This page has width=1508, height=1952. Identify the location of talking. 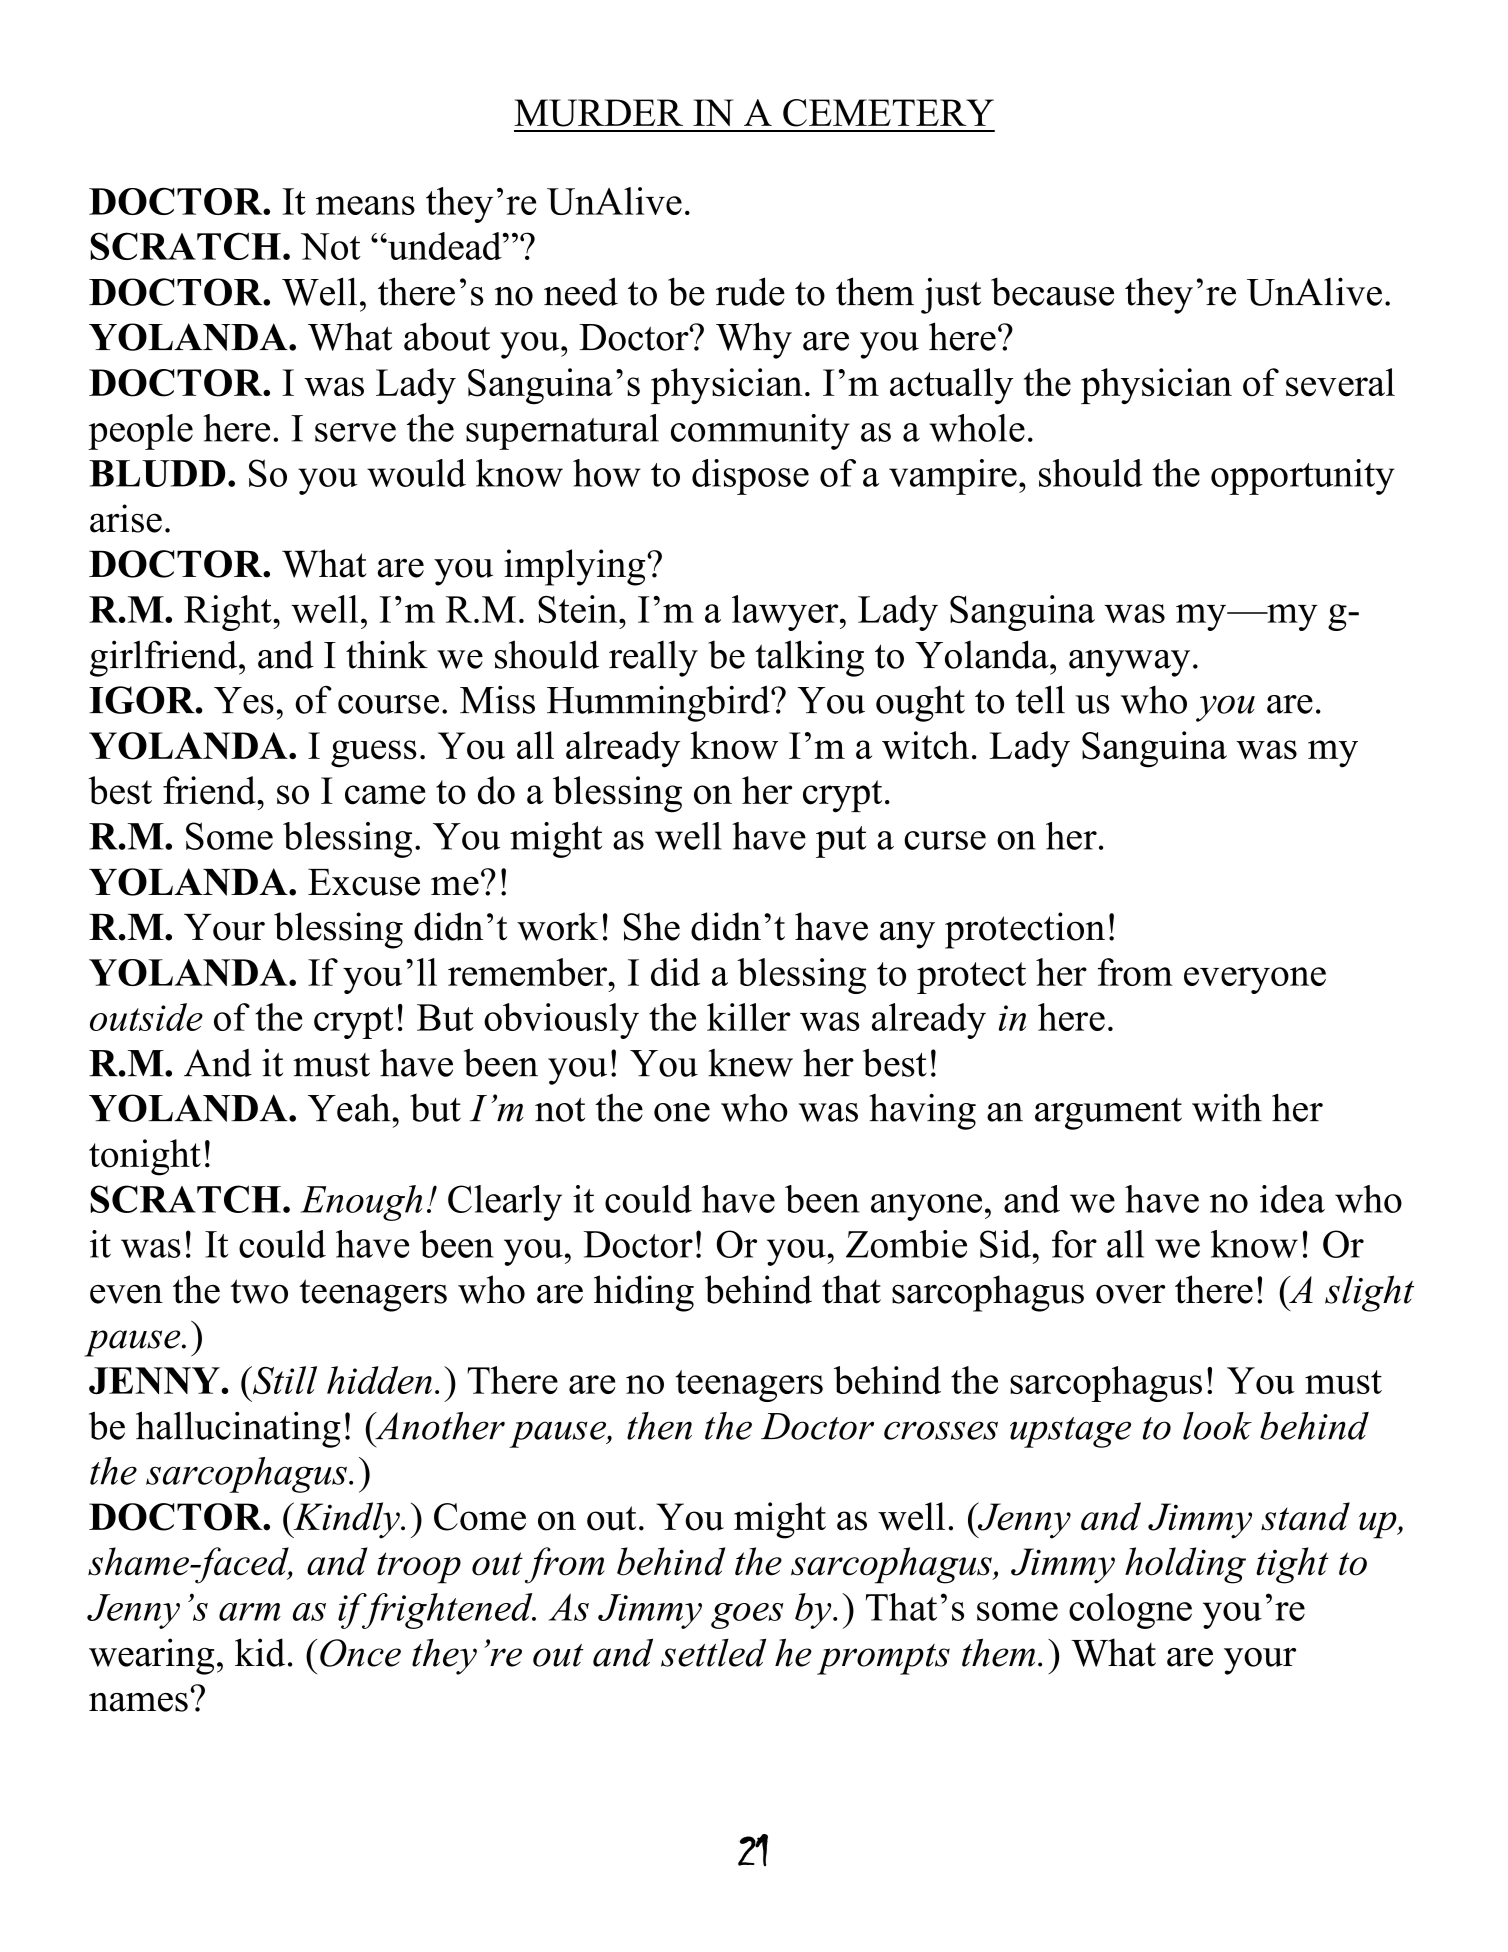
(809, 658).
